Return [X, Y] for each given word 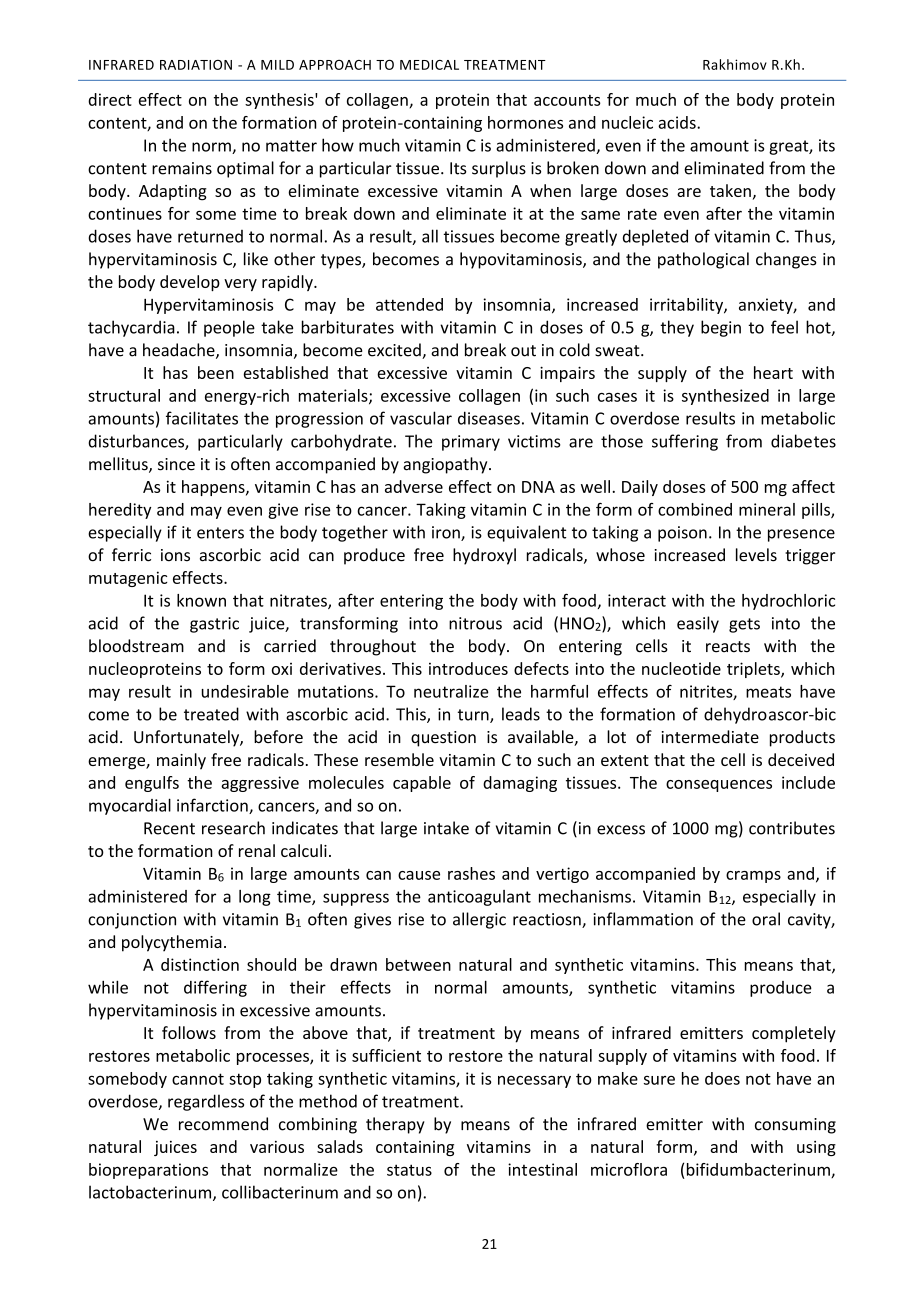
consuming [795, 1126]
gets [744, 625]
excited [395, 351]
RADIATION [196, 65]
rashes [471, 873]
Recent [169, 828]
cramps [753, 877]
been [216, 372]
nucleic [627, 122]
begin [721, 328]
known [201, 600]
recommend [223, 1124]
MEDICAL [429, 65]
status [409, 1170]
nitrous [475, 623]
